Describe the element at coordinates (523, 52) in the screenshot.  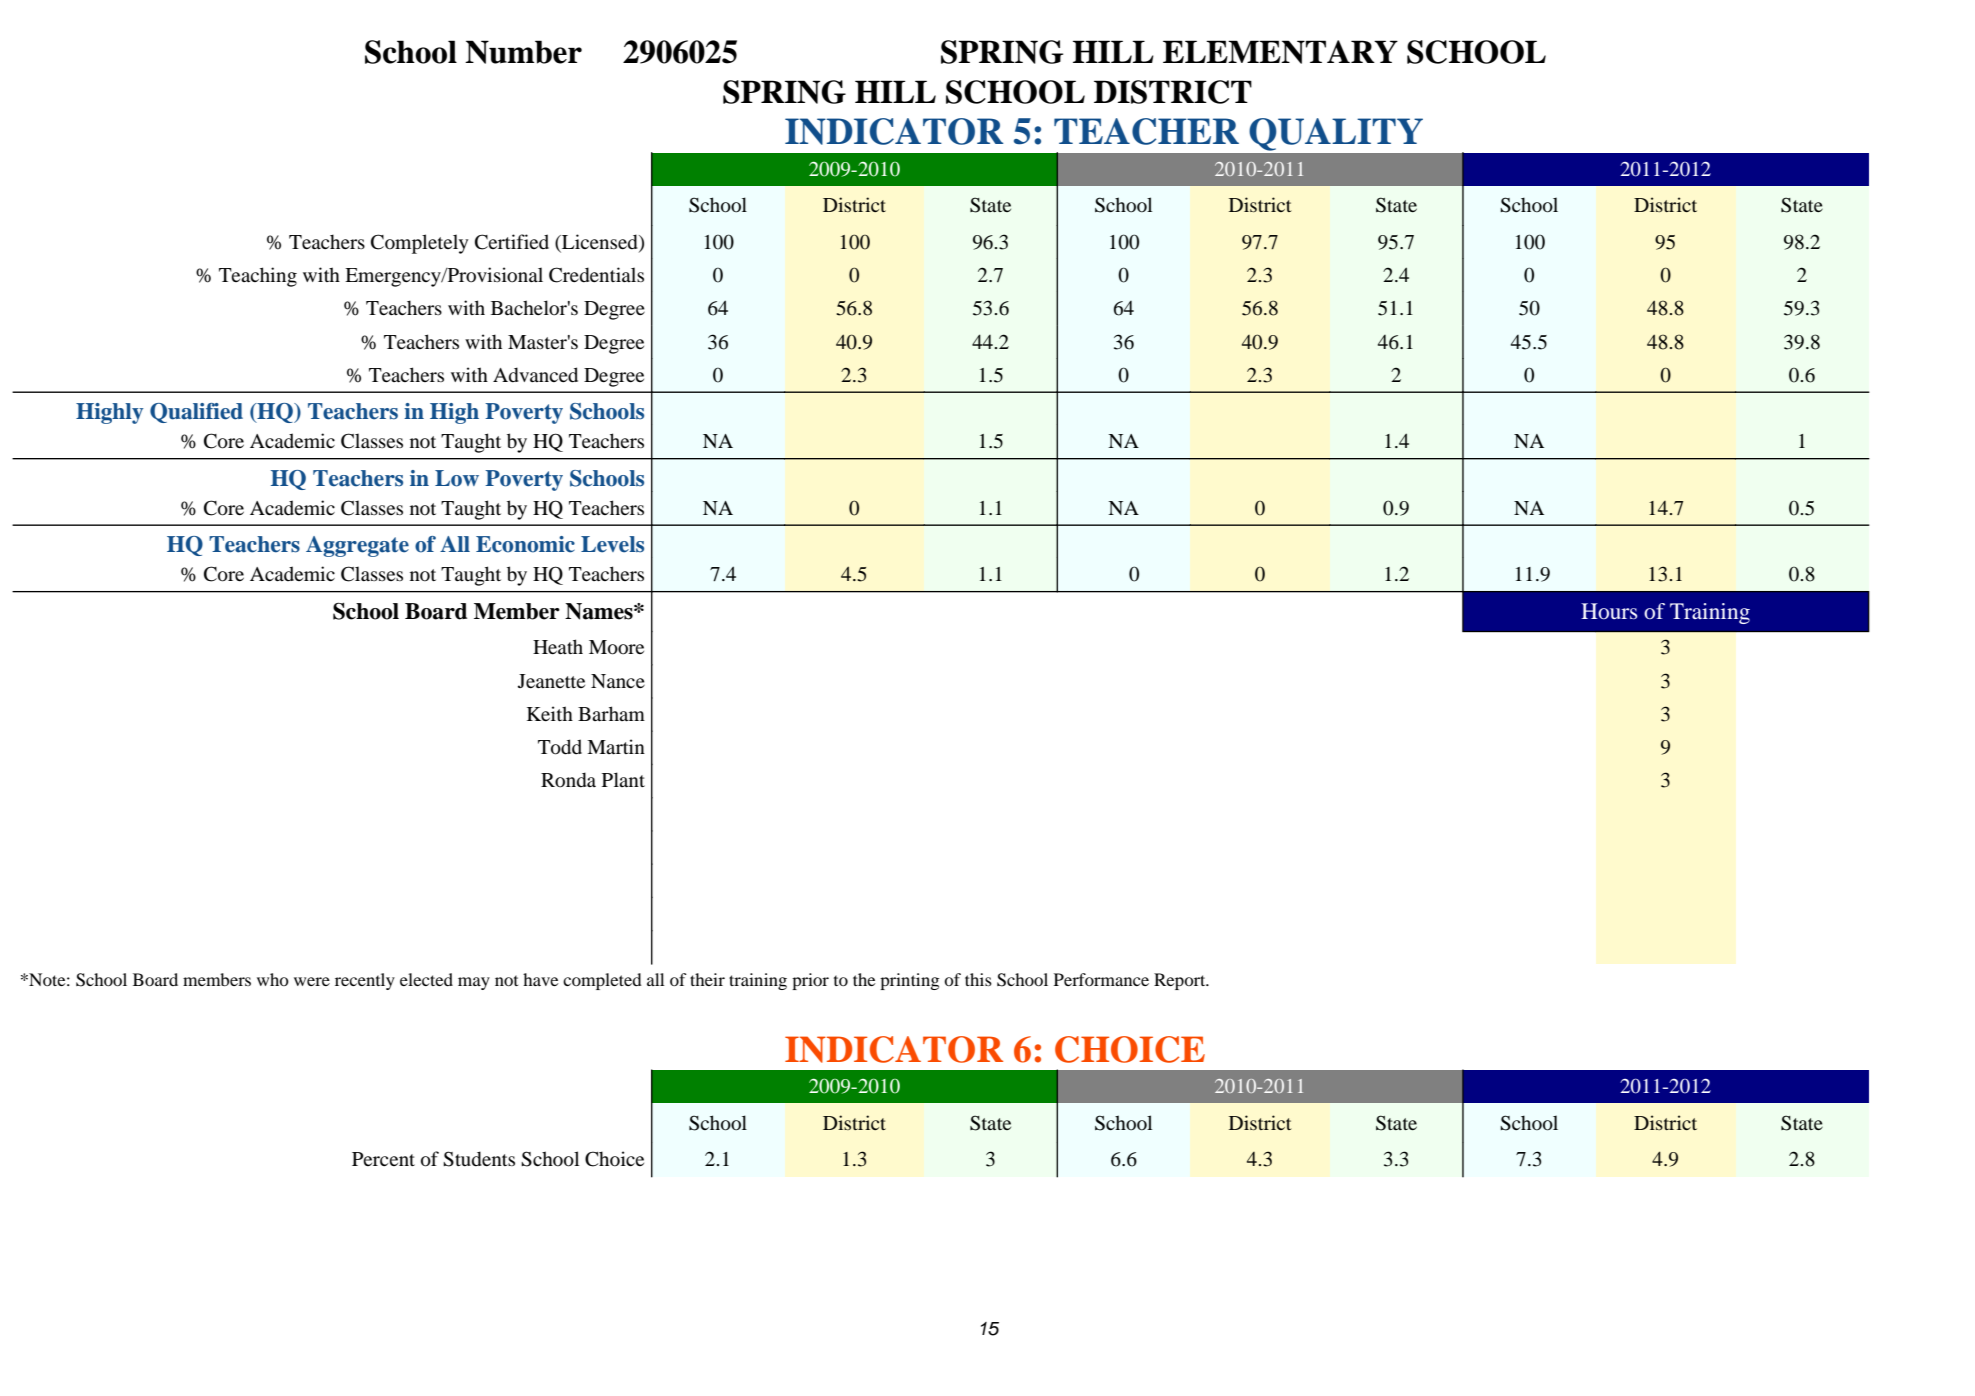
I see `Number` at that location.
